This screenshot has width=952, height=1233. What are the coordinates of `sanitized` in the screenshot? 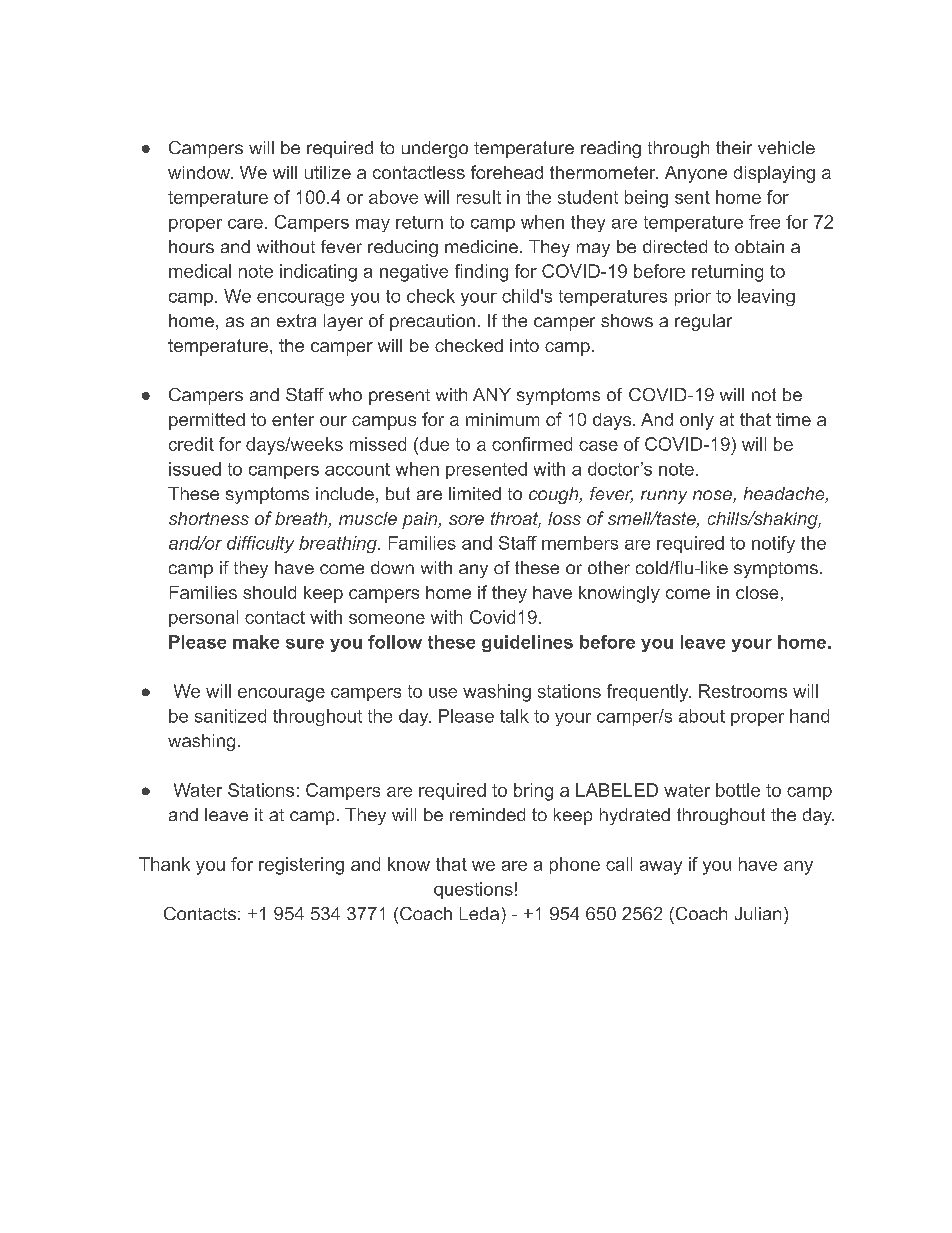 It's located at (230, 716).
